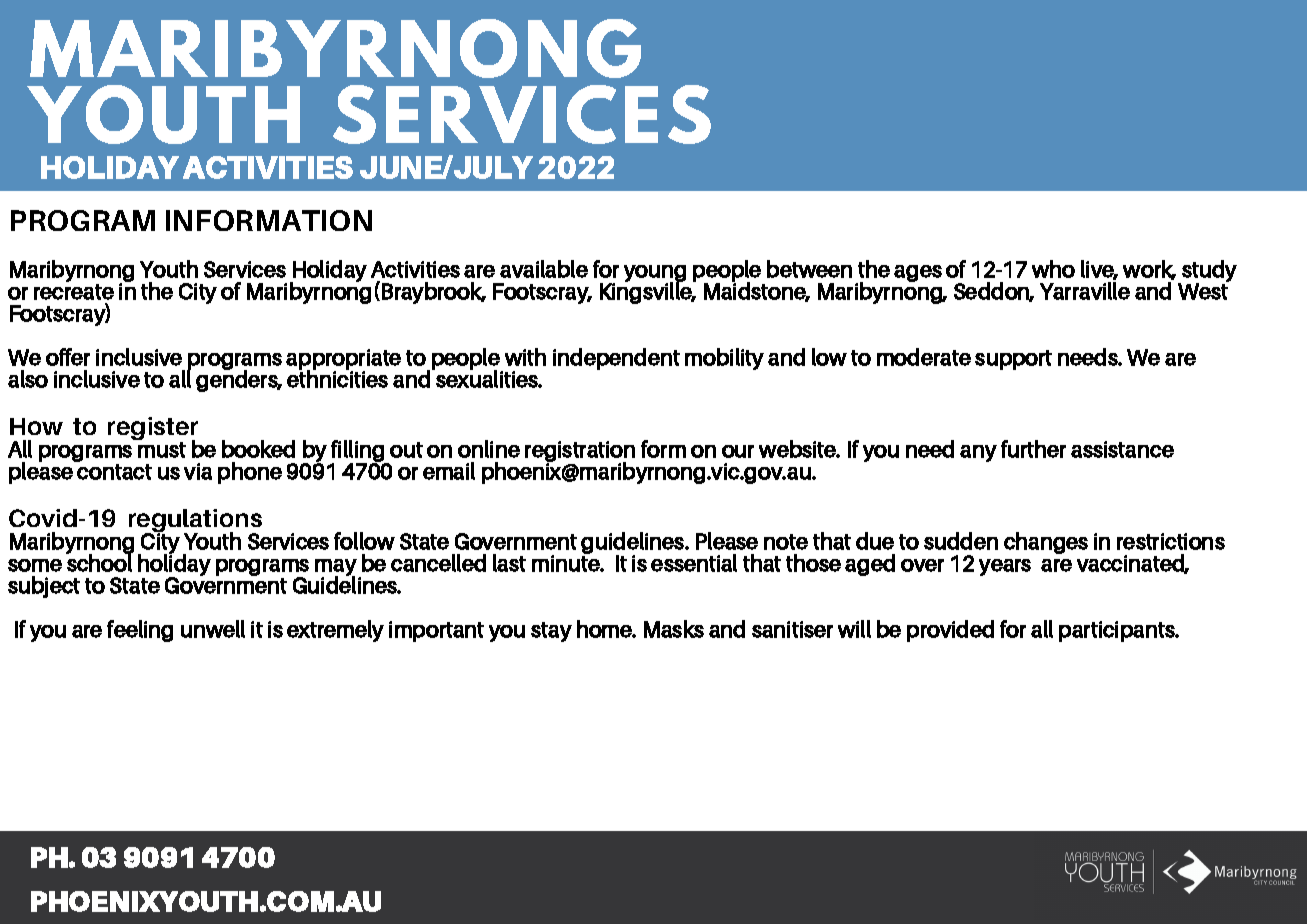 This screenshot has width=1307, height=924. What do you see at coordinates (616, 359) in the screenshot?
I see `independent` at bounding box center [616, 359].
